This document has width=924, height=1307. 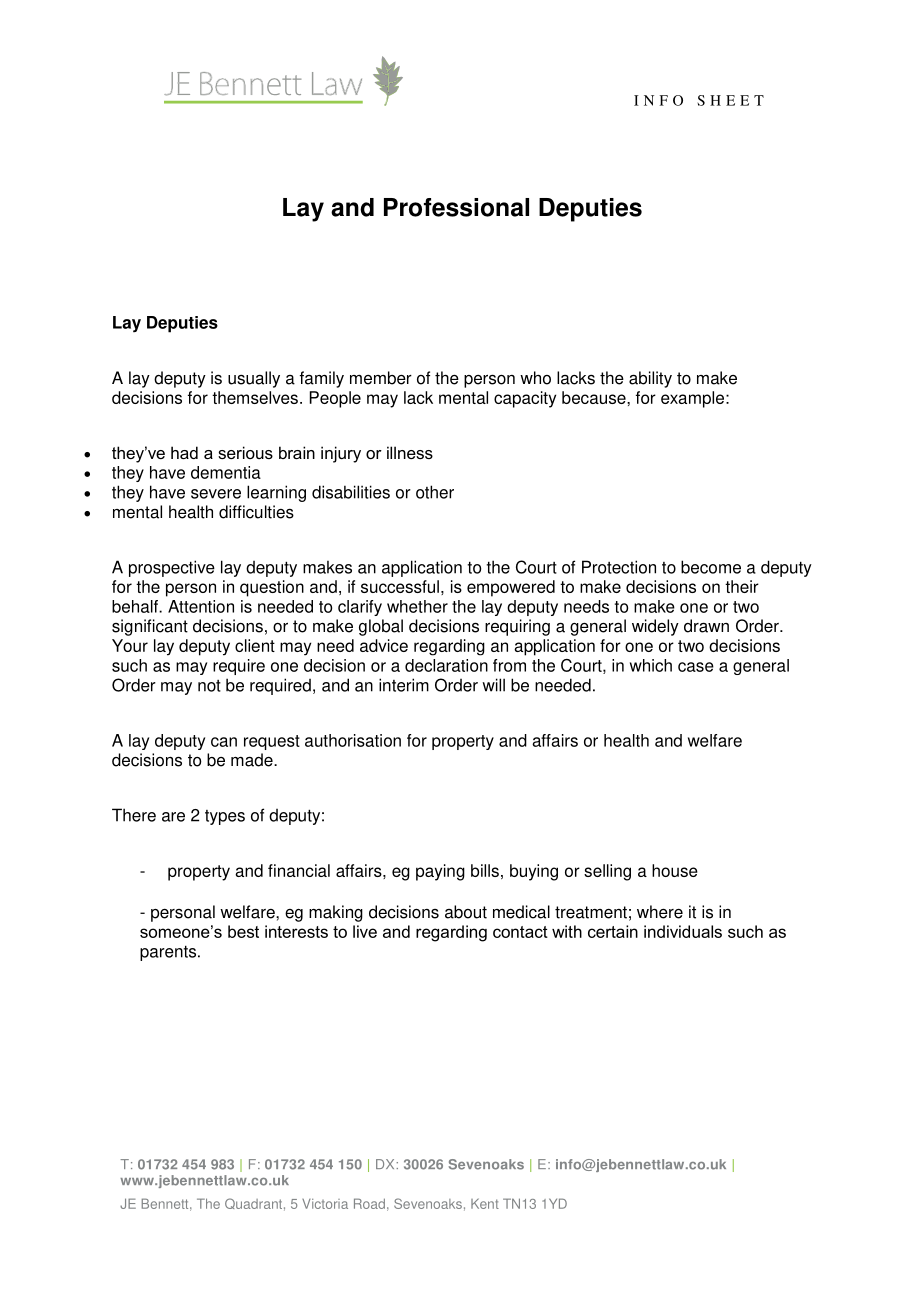 What do you see at coordinates (400, 586) in the document?
I see `successful` at bounding box center [400, 586].
